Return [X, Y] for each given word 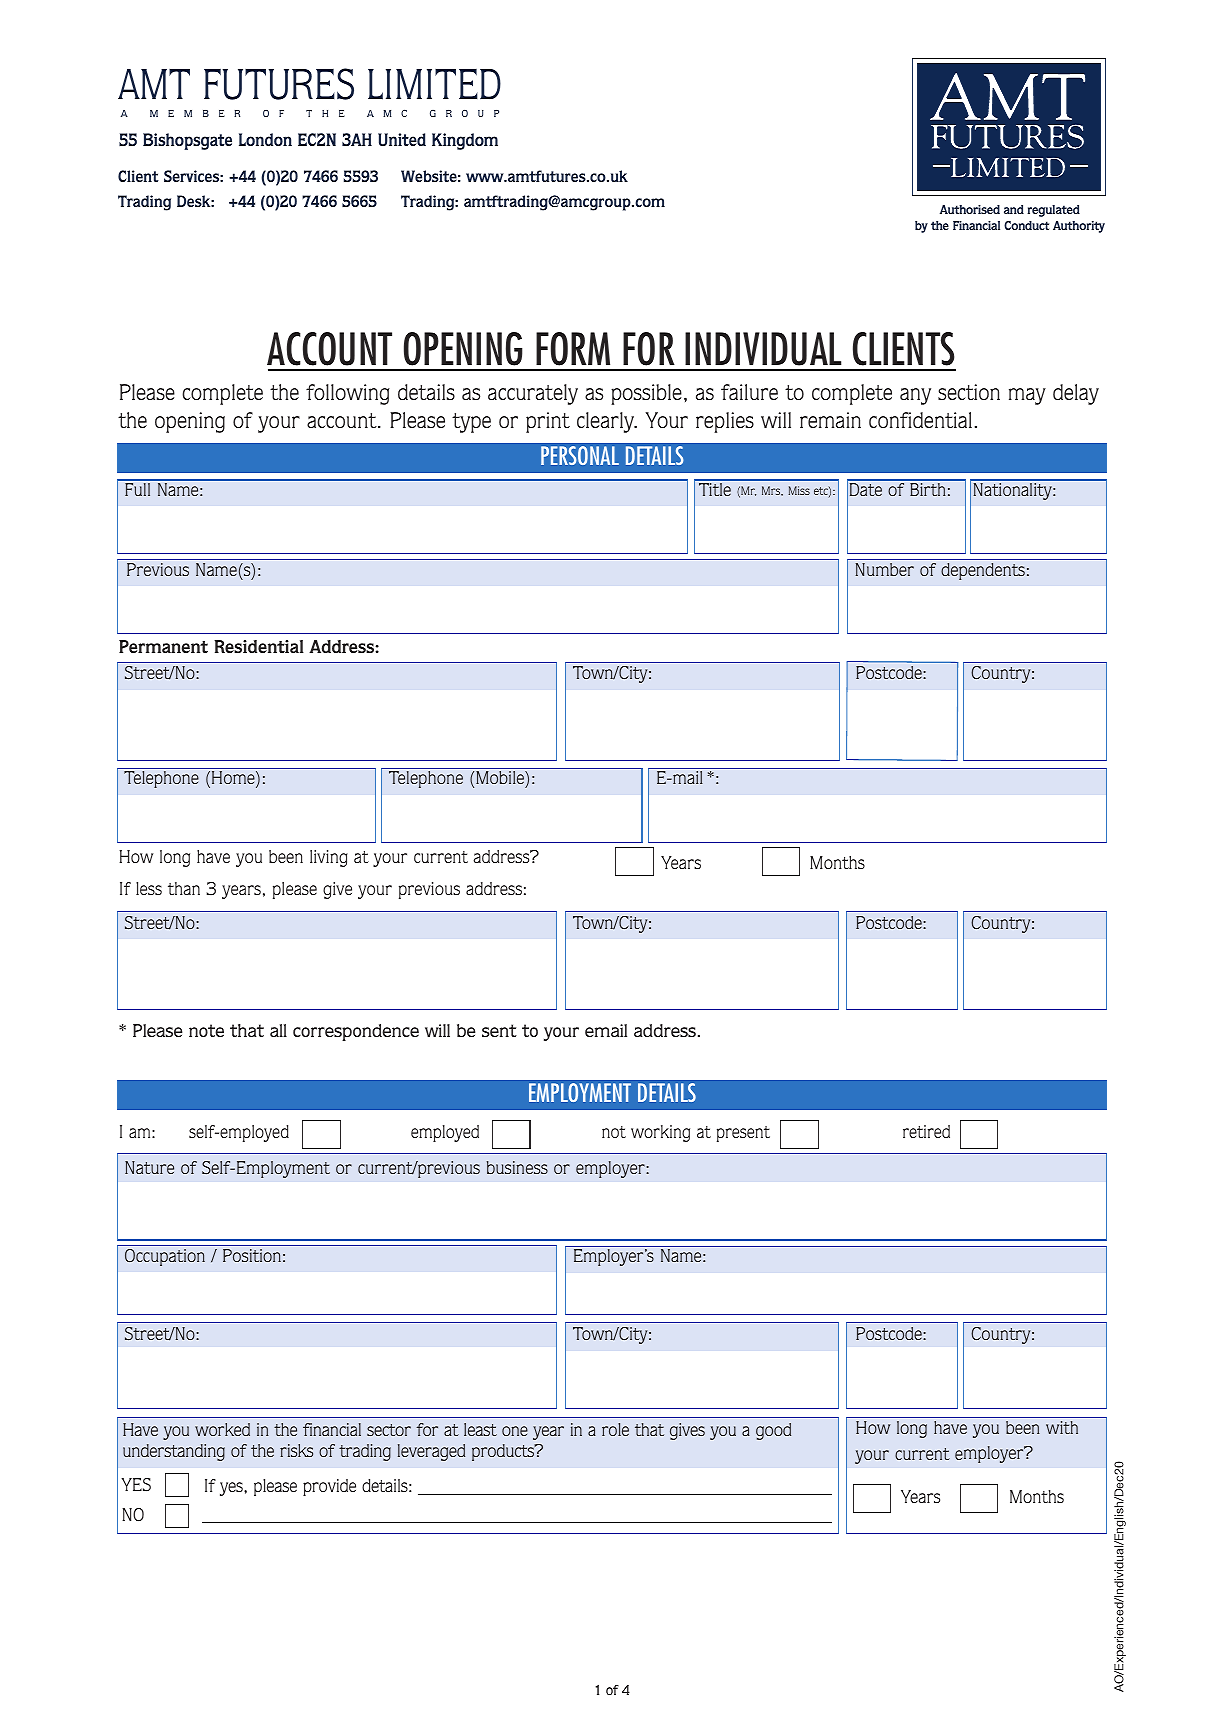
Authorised [970, 209]
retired [926, 1131]
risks [296, 1450]
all [278, 1030]
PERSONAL [580, 455]
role [615, 1429]
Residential [259, 646]
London [265, 139]
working [660, 1133]
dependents [983, 571]
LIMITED [434, 84]
